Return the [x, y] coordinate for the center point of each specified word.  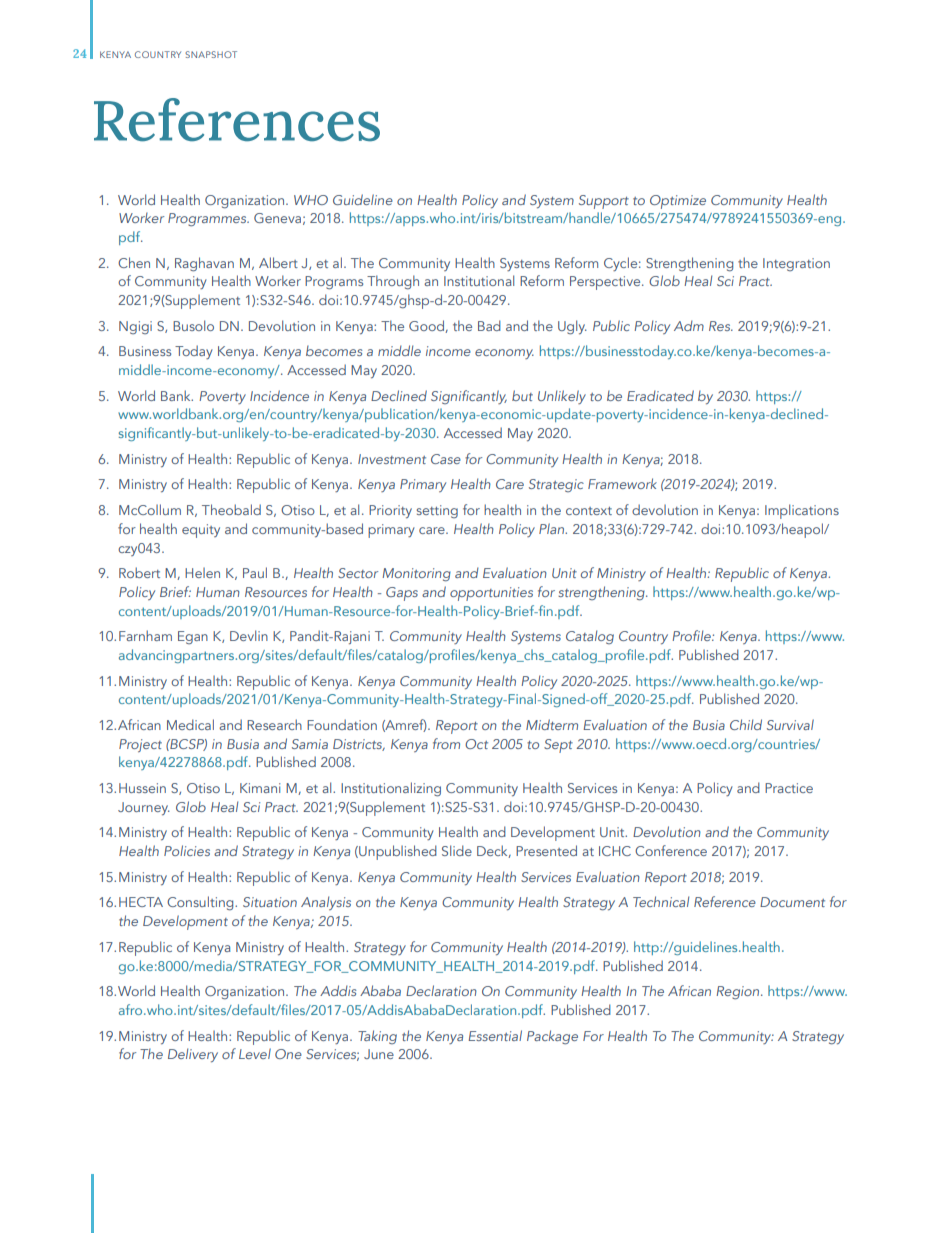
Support [604, 202]
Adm [689, 325]
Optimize [678, 202]
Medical [190, 724]
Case [446, 459]
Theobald [231, 509]
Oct [476, 744]
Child [746, 724]
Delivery [193, 1055]
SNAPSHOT [211, 54]
